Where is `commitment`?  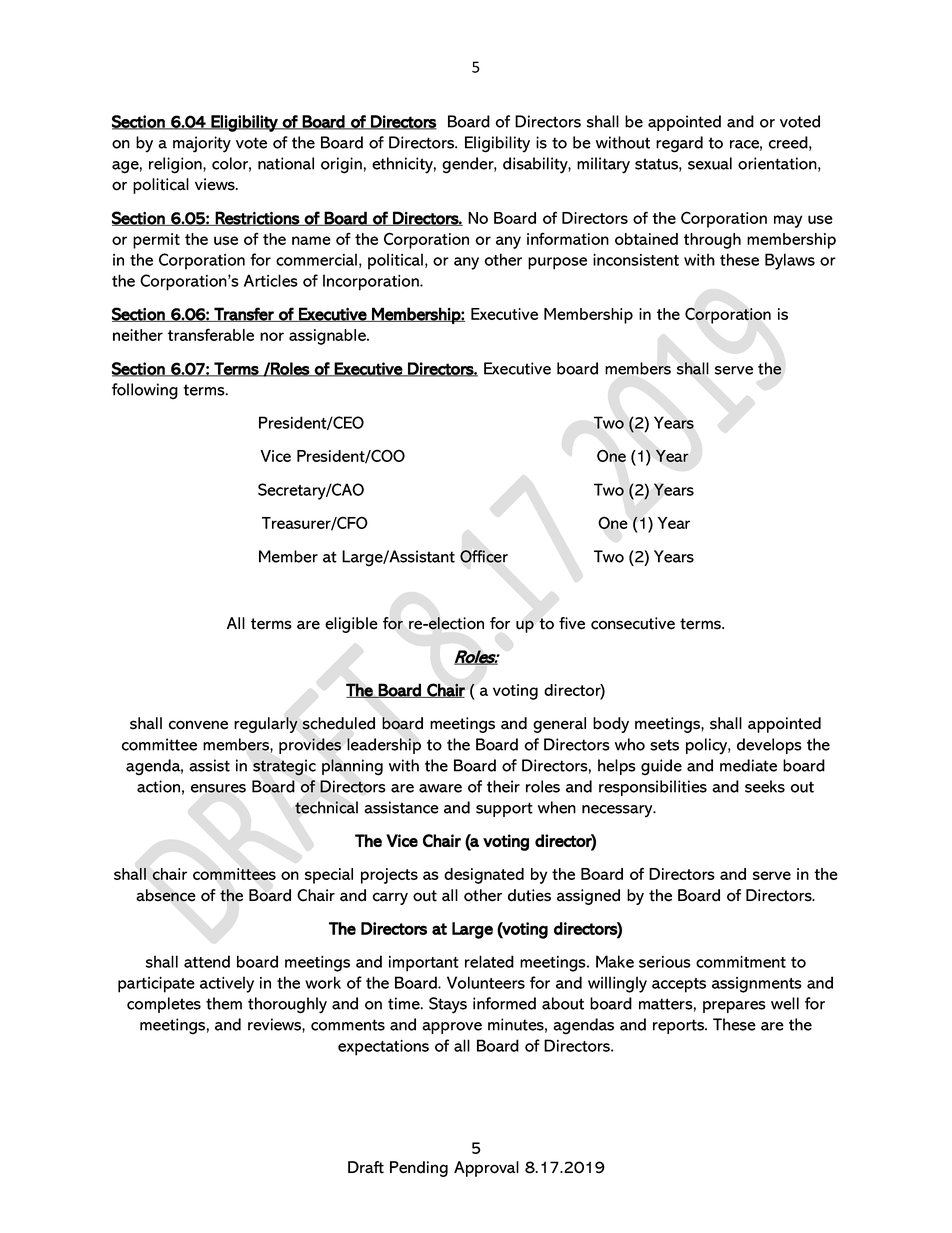
commitment is located at coordinates (741, 962).
